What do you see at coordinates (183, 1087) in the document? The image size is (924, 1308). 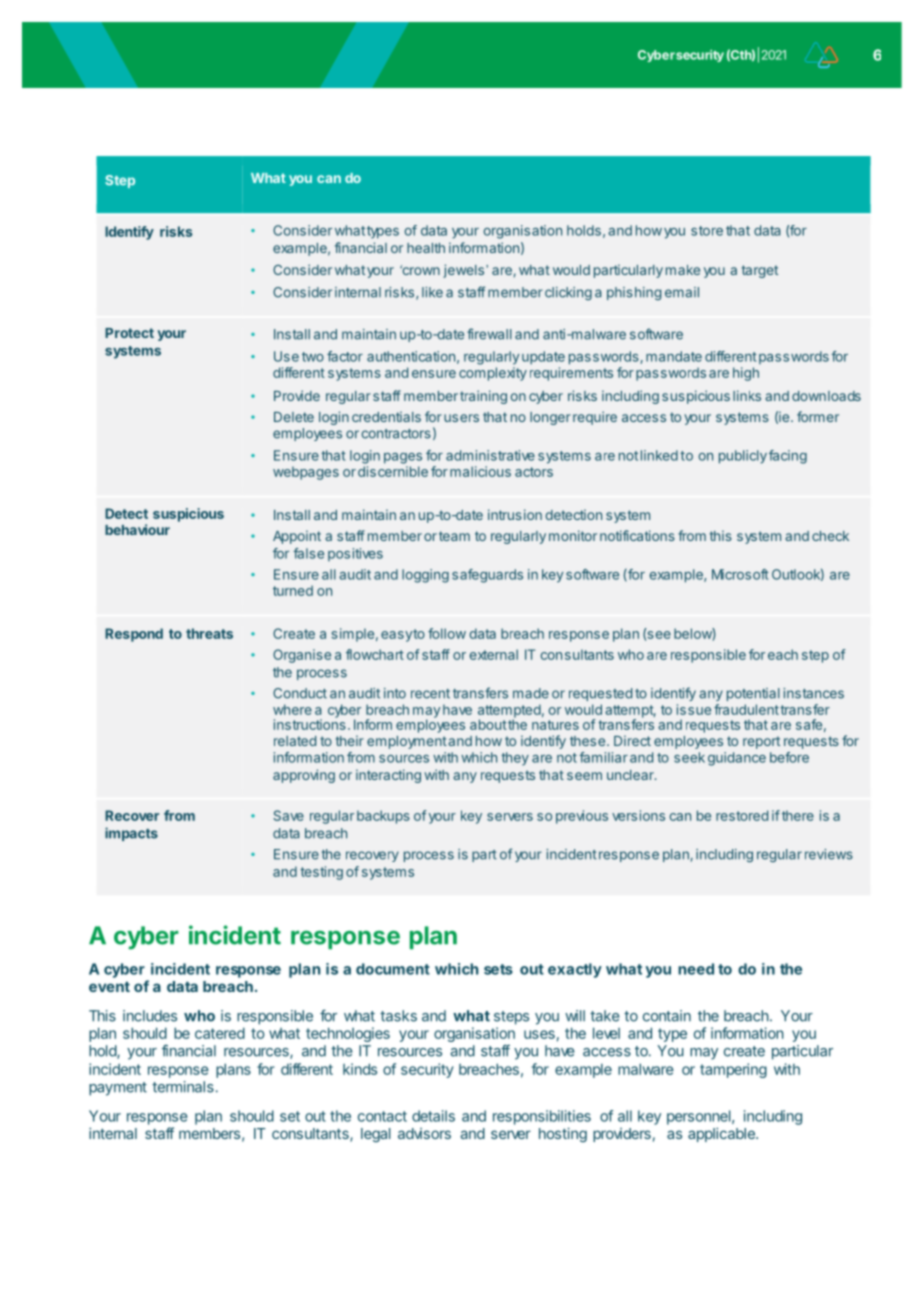 I see `terminals` at bounding box center [183, 1087].
